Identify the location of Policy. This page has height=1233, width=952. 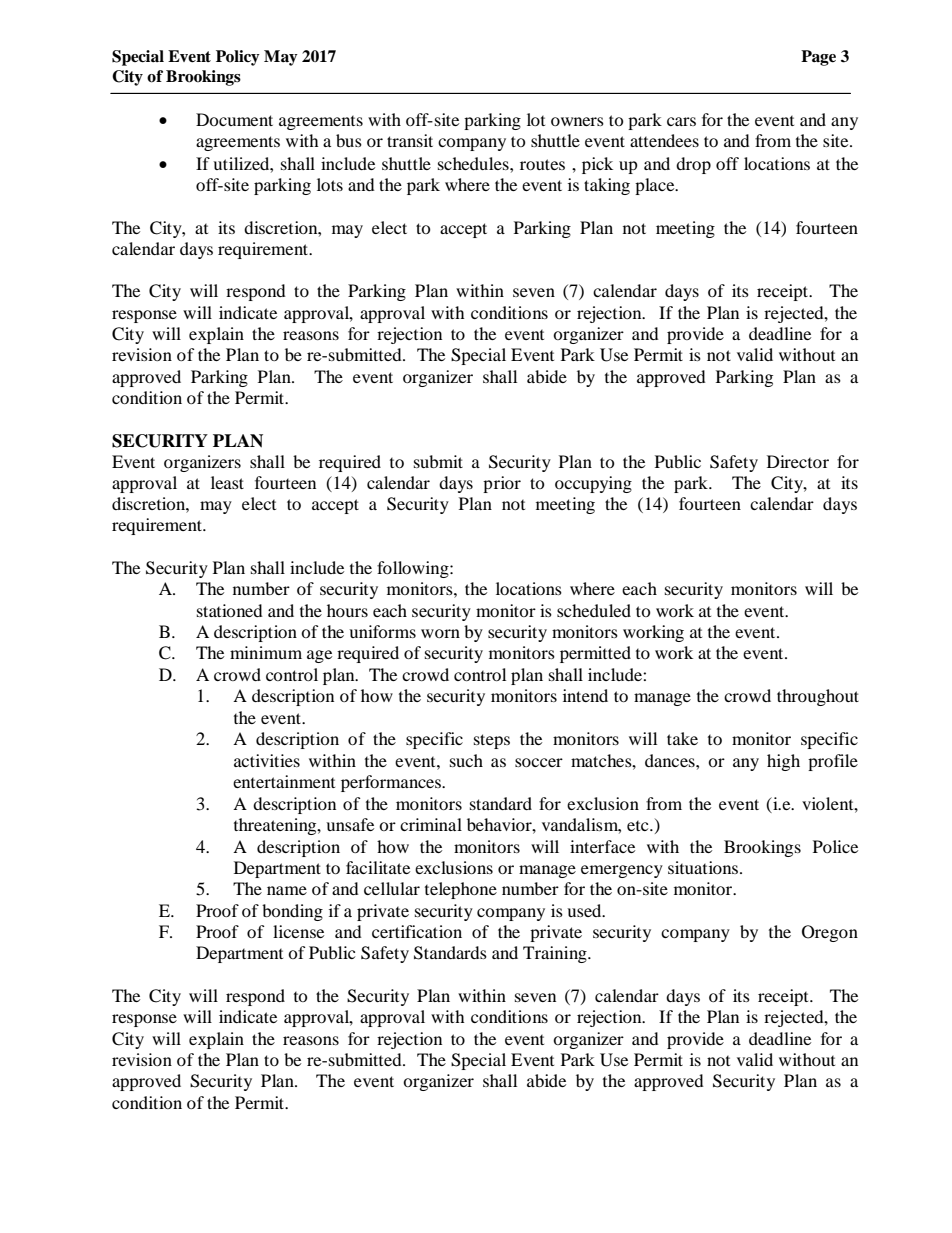
(238, 58).
